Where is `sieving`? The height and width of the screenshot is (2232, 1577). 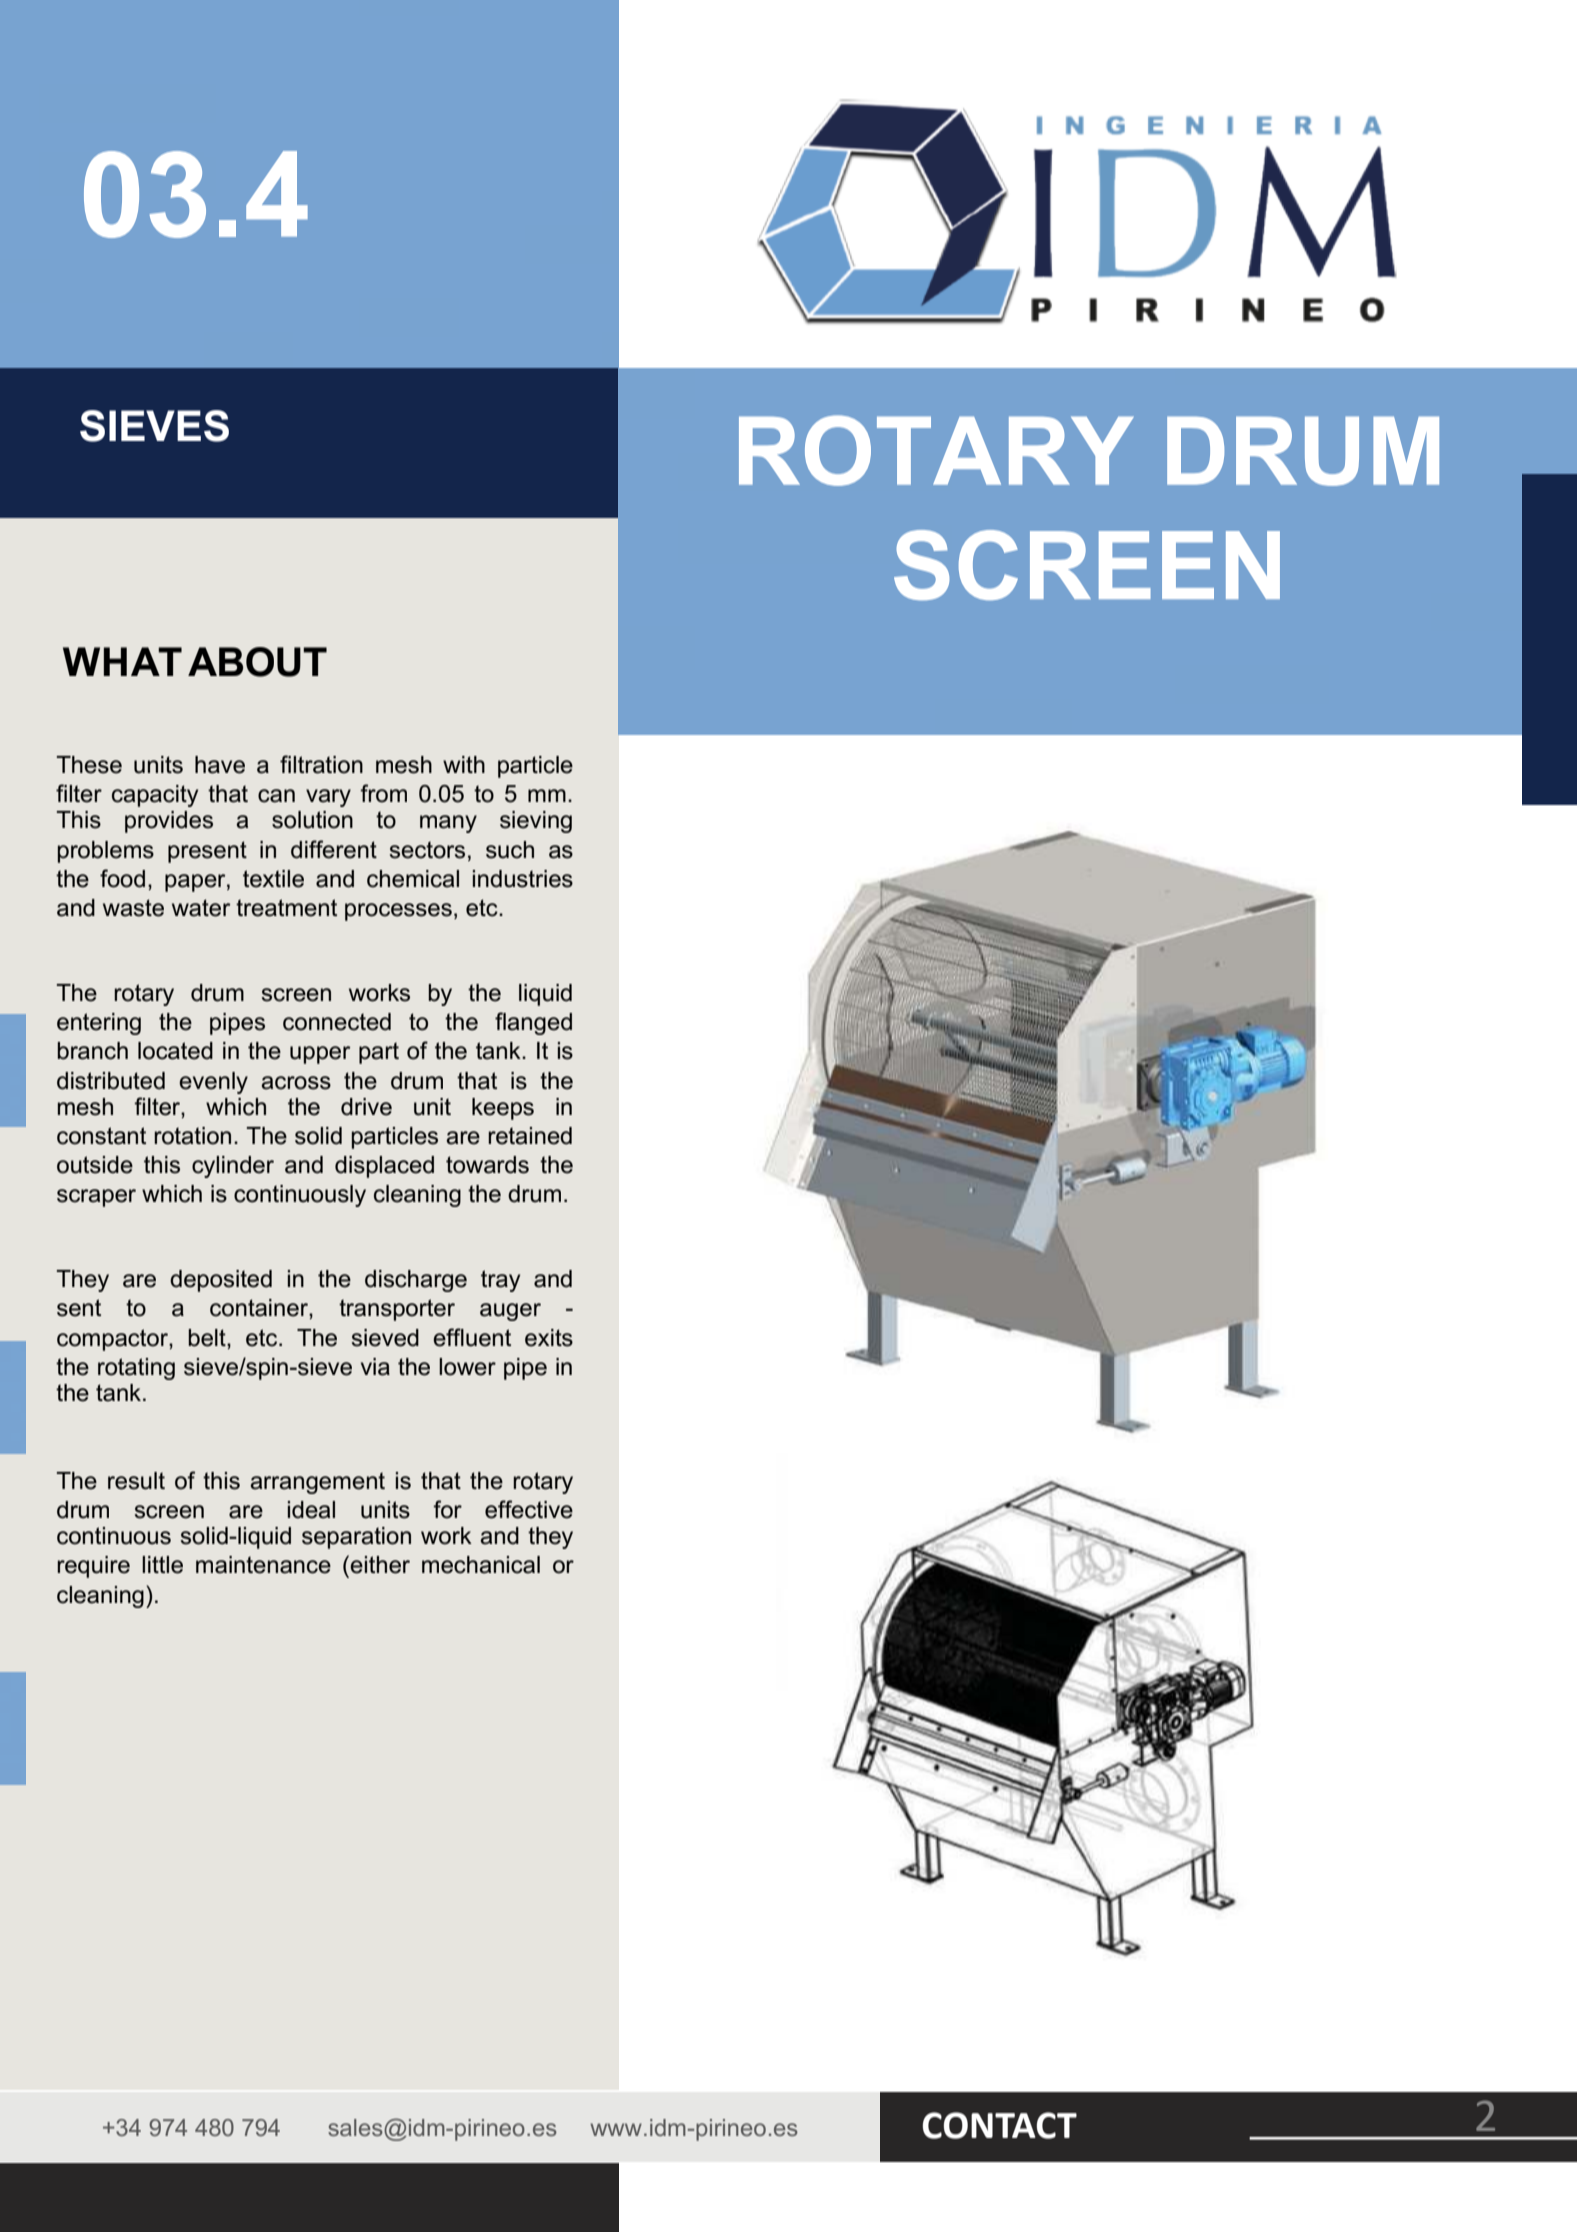 sieving is located at coordinates (536, 822).
